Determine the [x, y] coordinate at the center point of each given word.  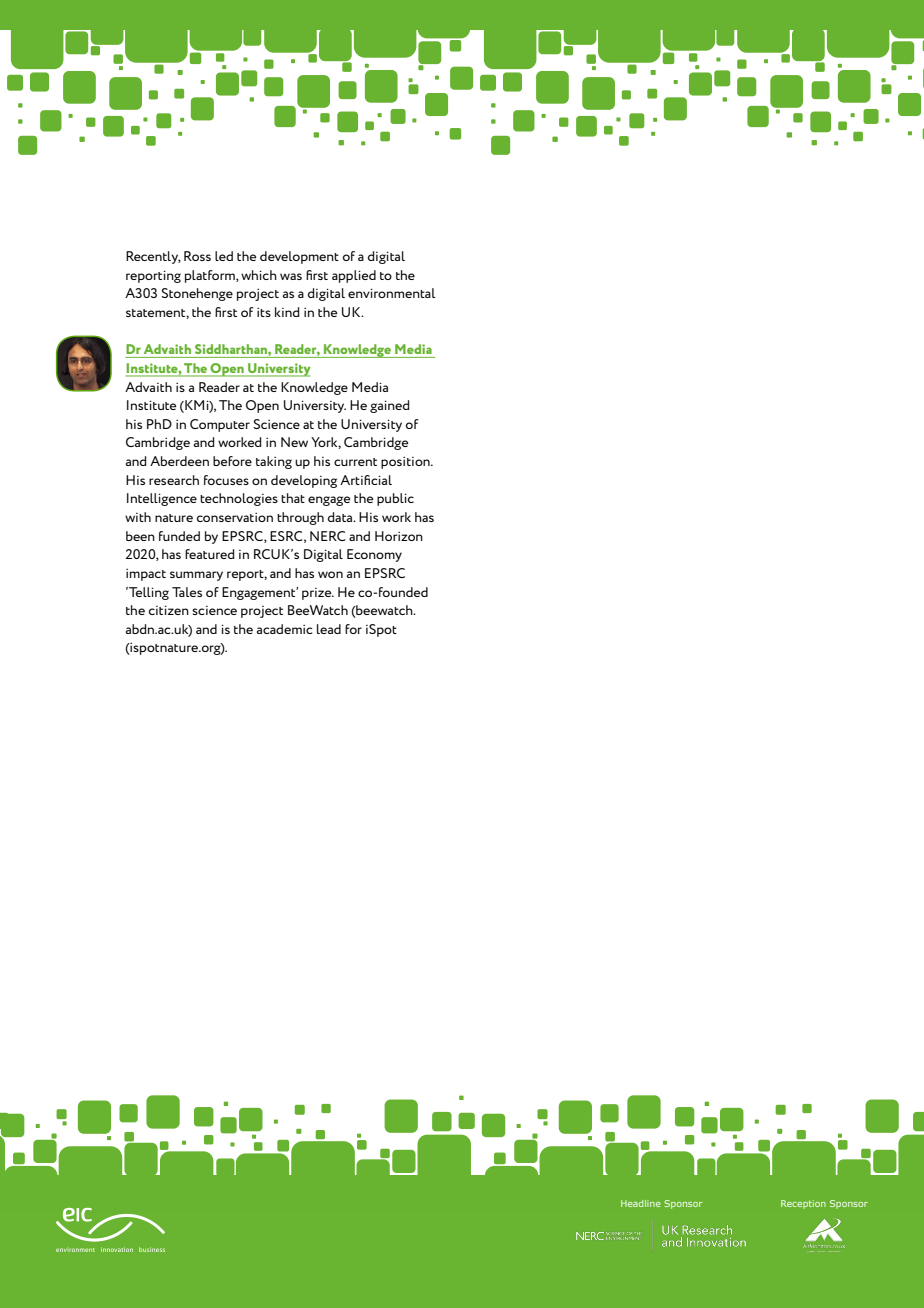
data [341, 517]
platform [211, 276]
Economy [374, 555]
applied [354, 276]
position [406, 463]
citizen [169, 610]
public [395, 499]
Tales [187, 592]
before [232, 461]
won [330, 574]
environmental [392, 293]
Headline [641, 1203]
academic [284, 629]
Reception [803, 1204]
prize [318, 594]
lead [329, 629]
